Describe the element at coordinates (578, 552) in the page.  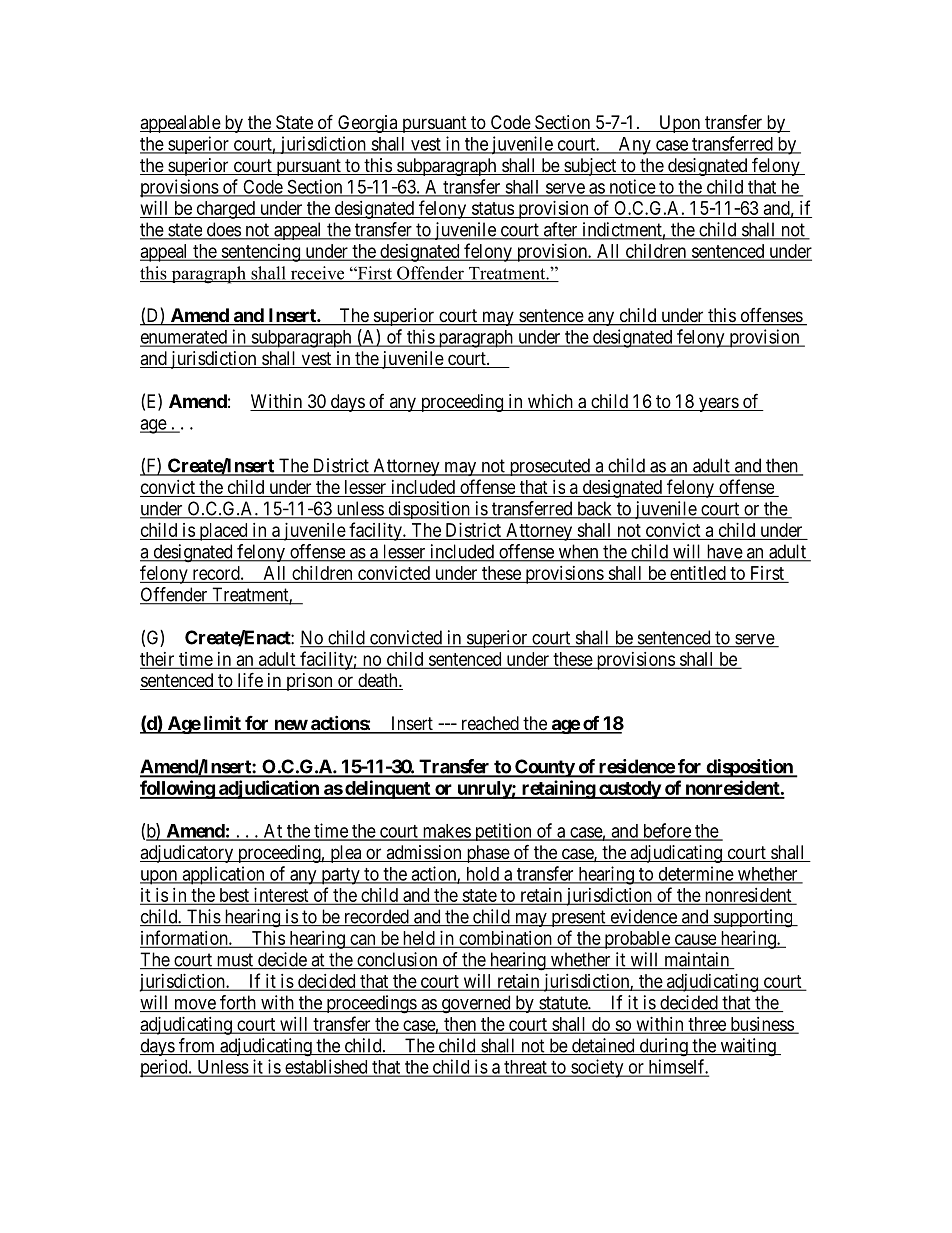
I see `when` at that location.
